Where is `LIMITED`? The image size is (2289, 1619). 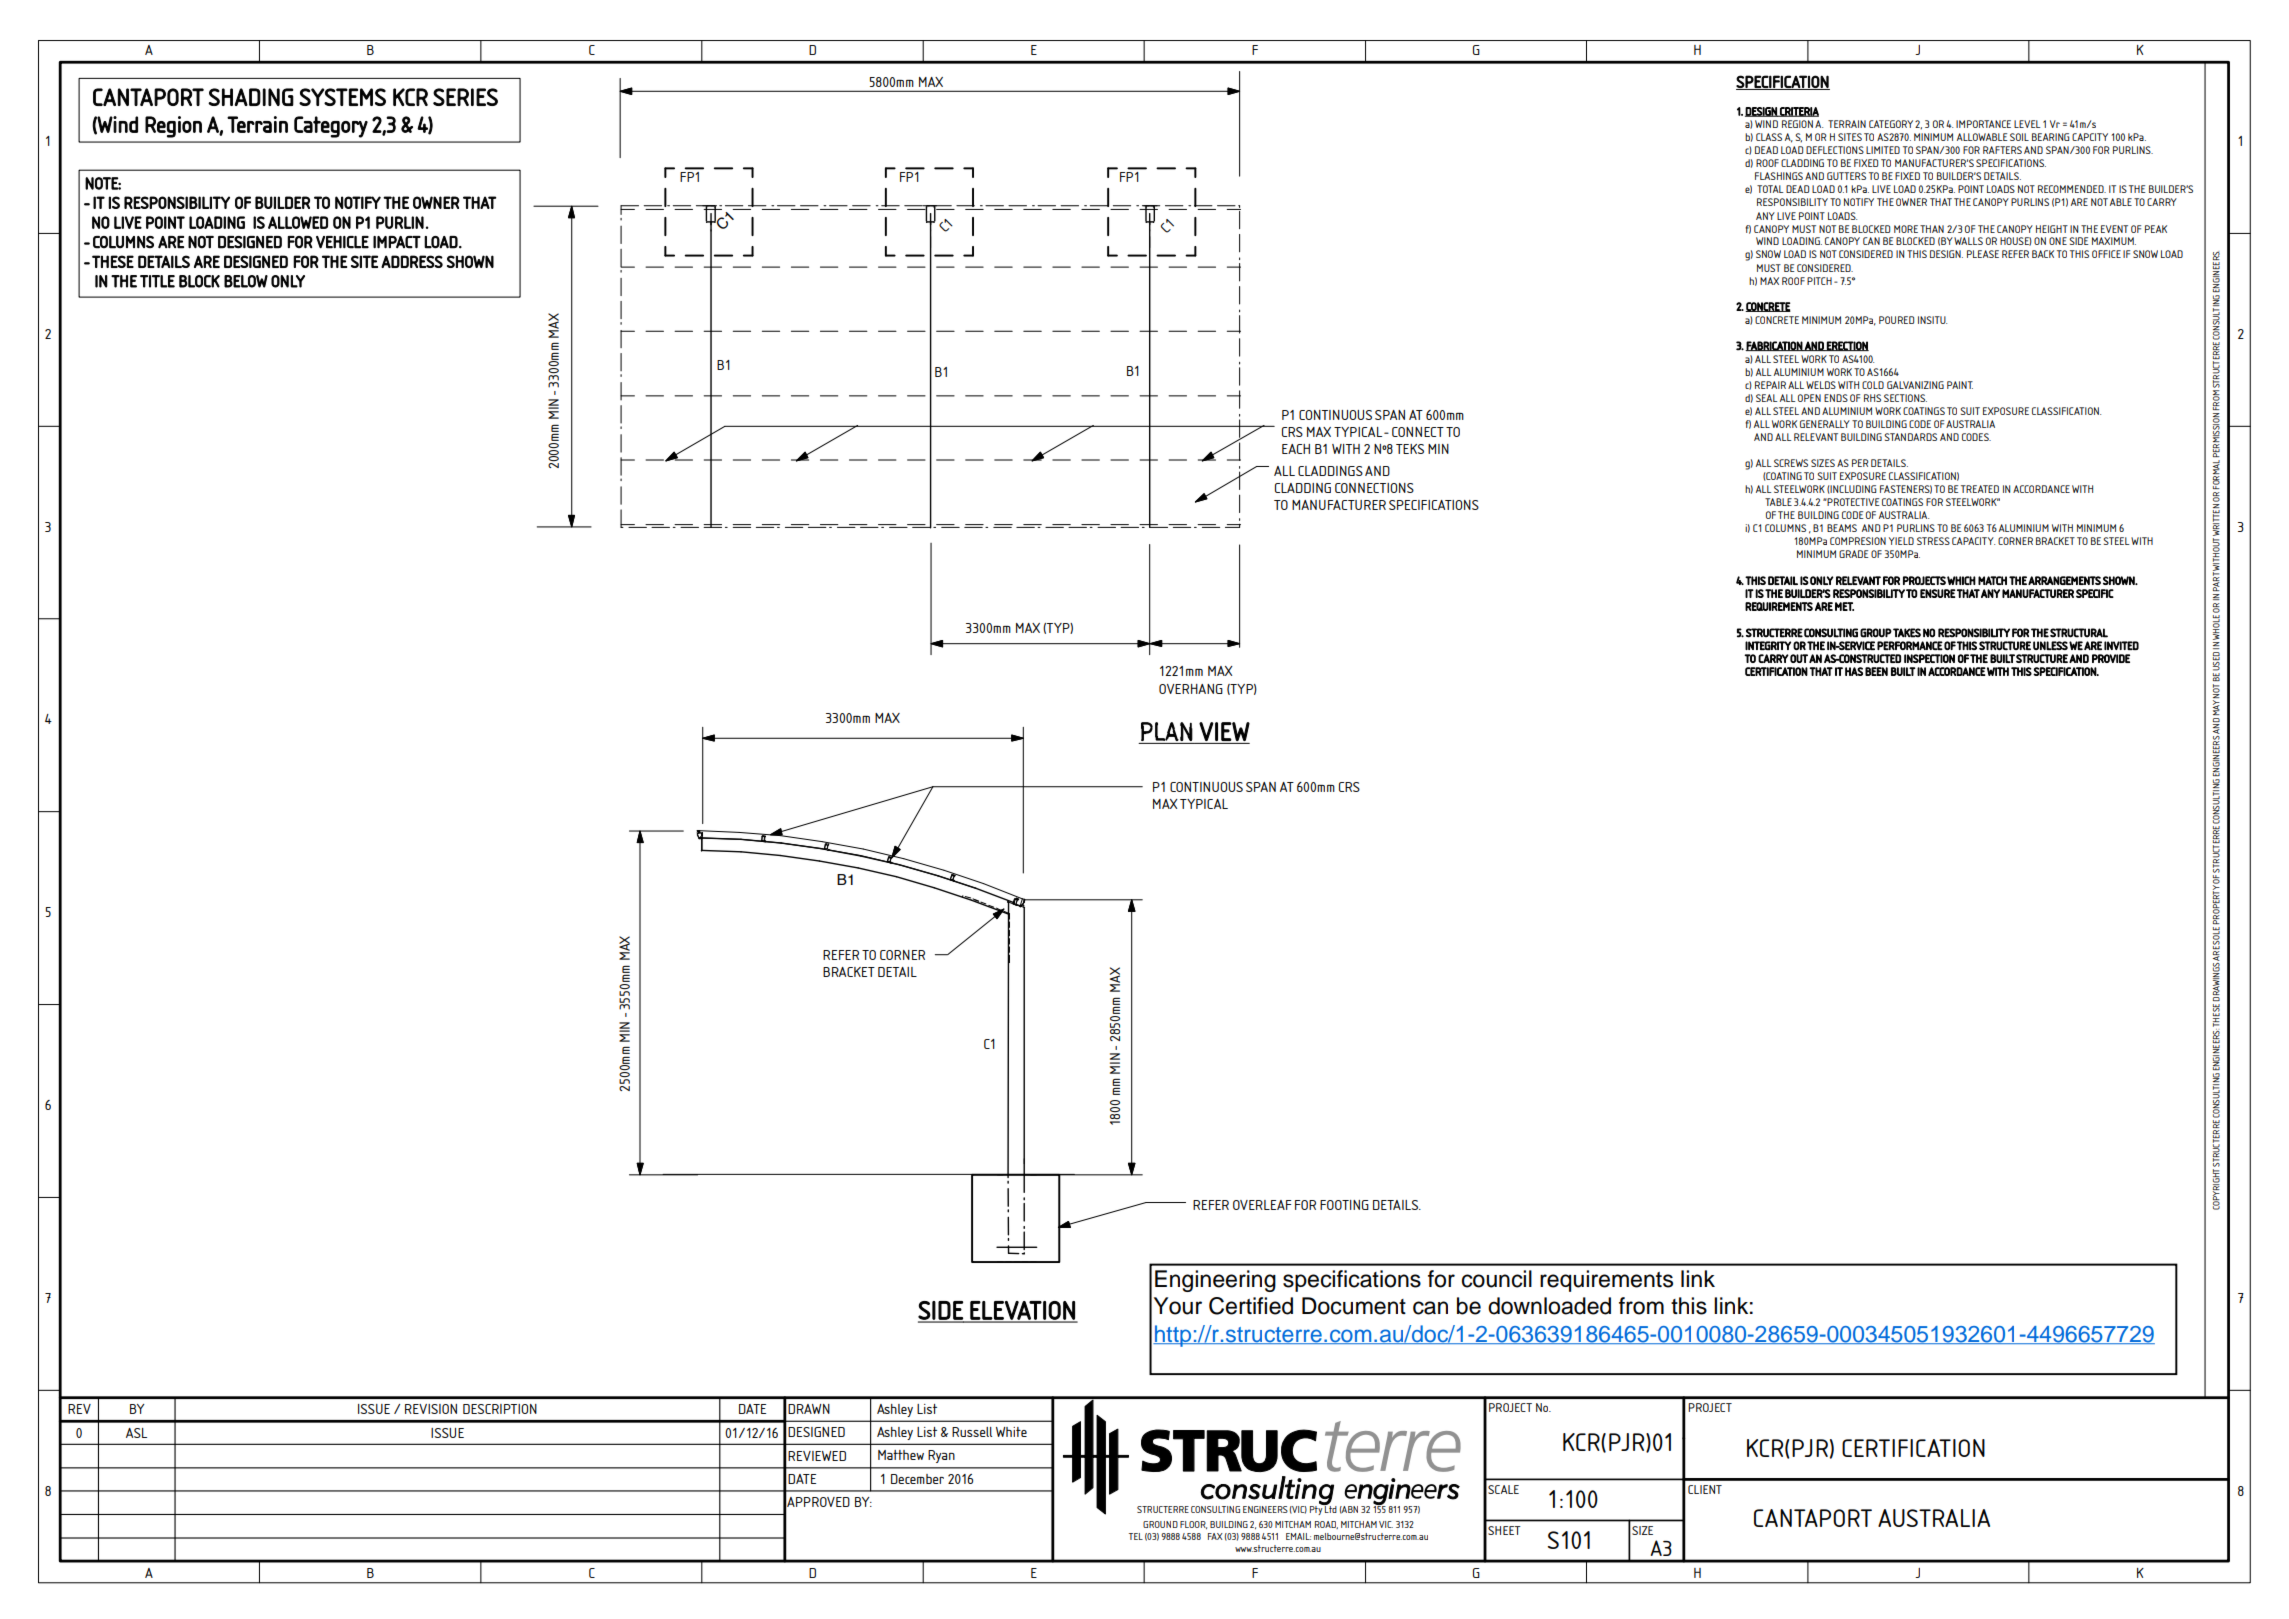
LIMITED is located at coordinates (1883, 150).
